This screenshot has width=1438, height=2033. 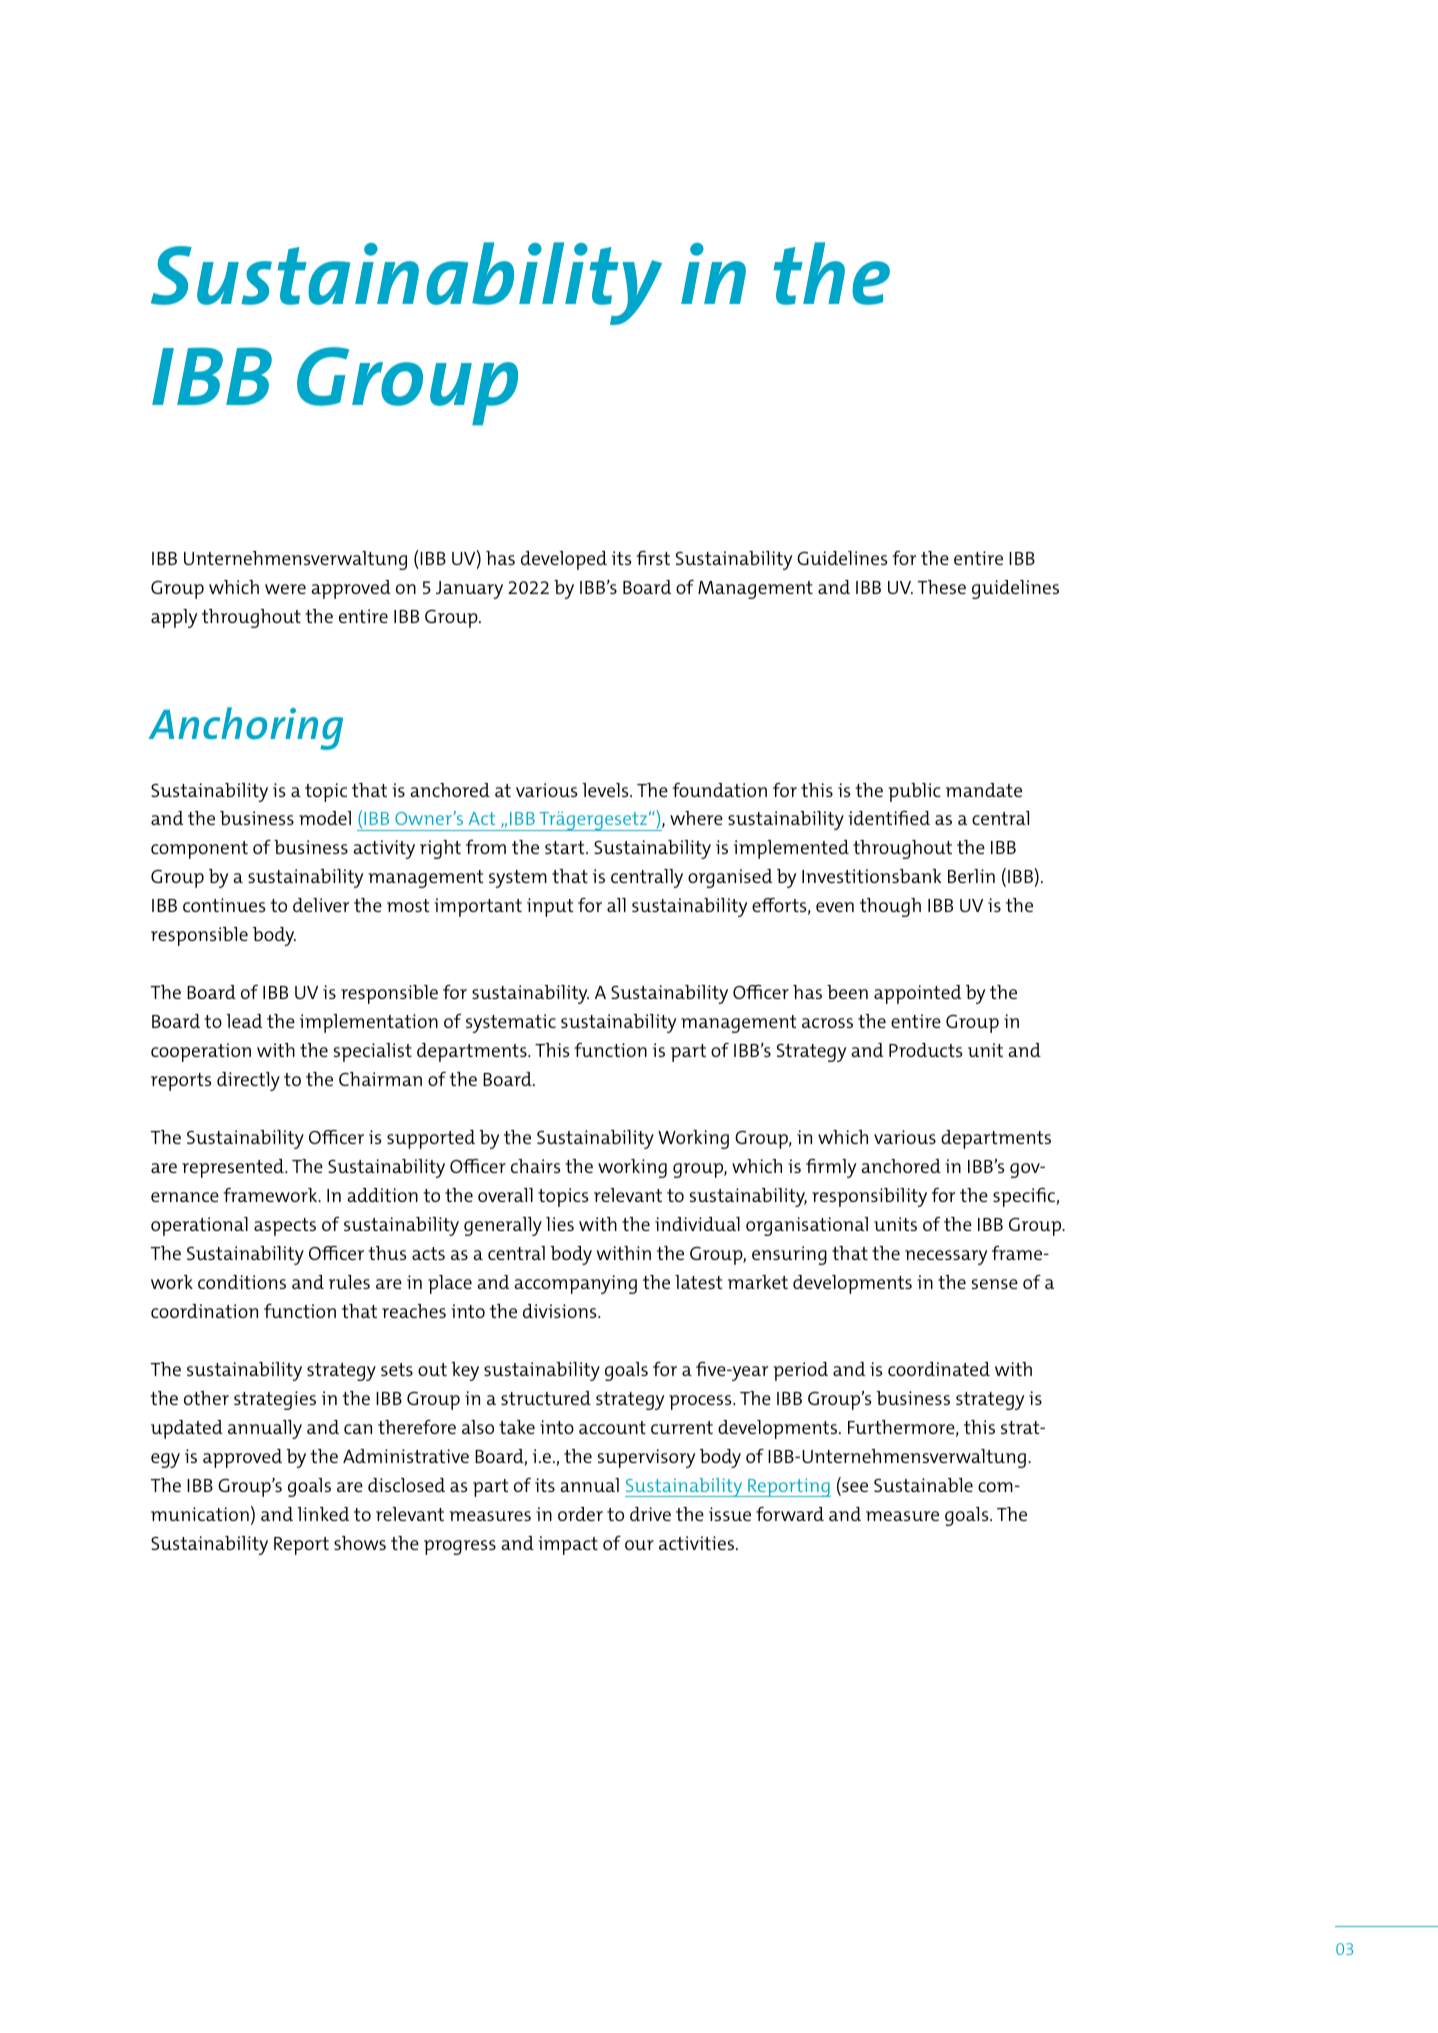 What do you see at coordinates (325, 818) in the screenshot?
I see `model` at bounding box center [325, 818].
